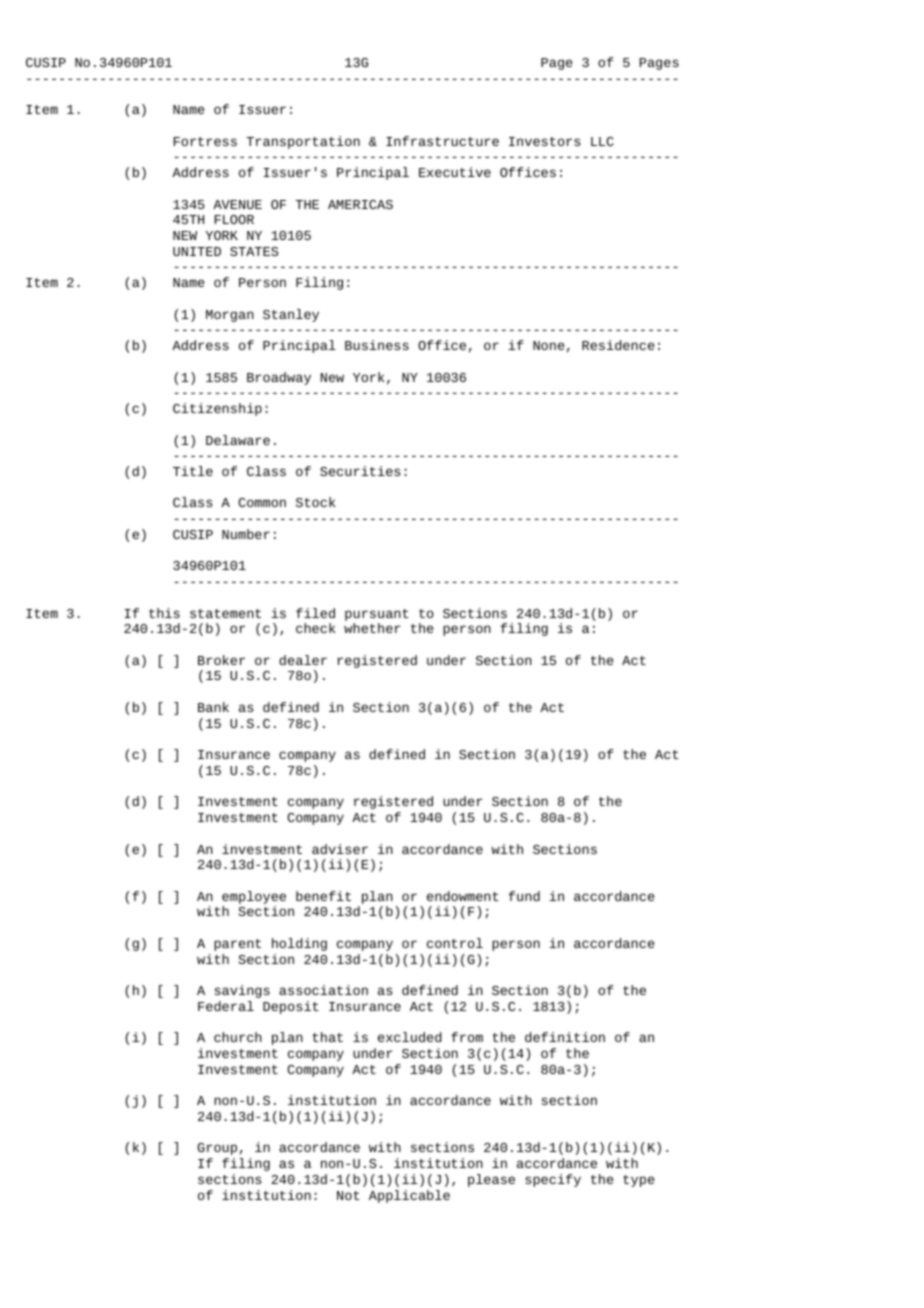 The width and height of the screenshot is (924, 1308). I want to click on control, so click(455, 943).
